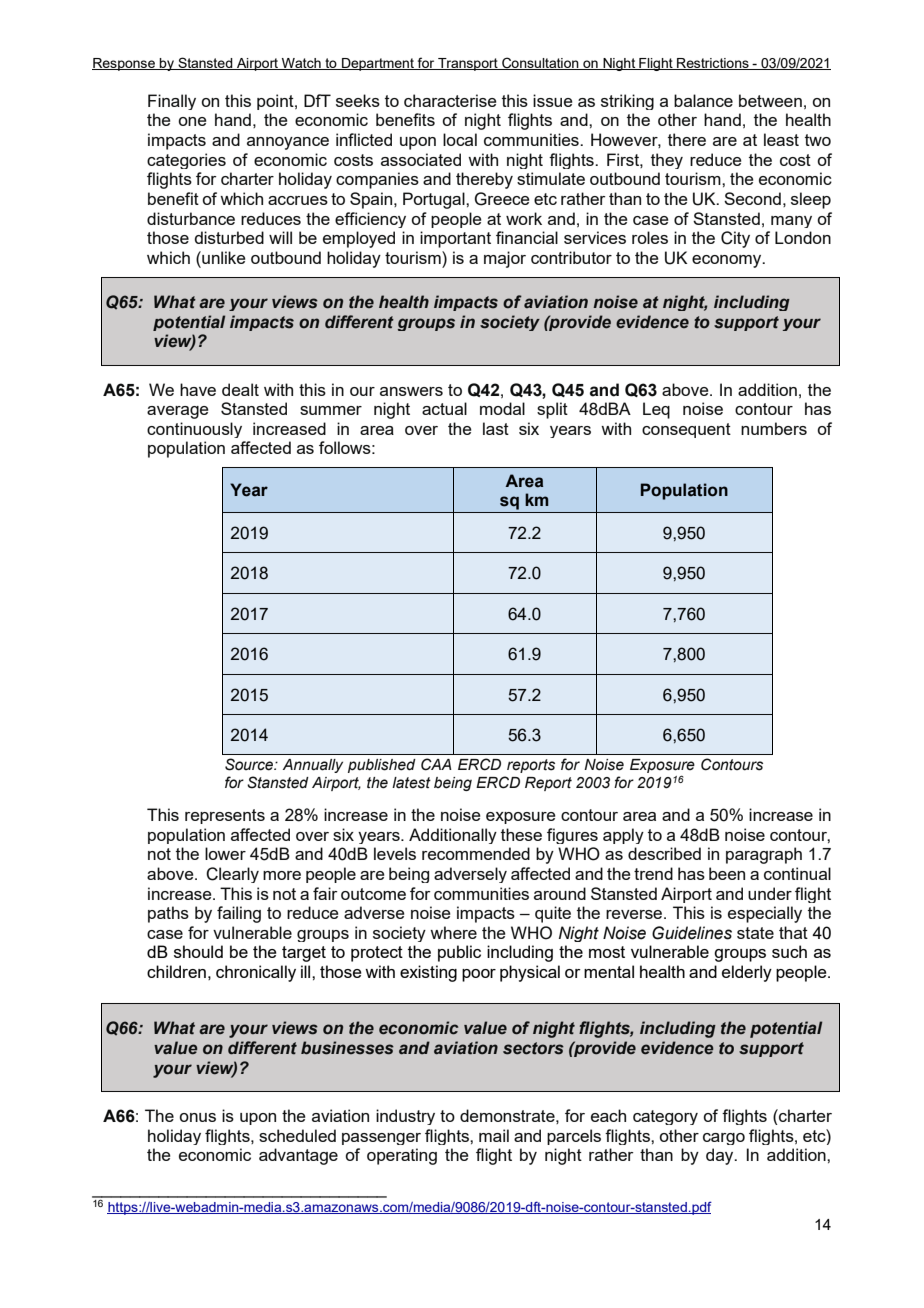  What do you see at coordinates (450, 100) in the page?
I see `characterise` at bounding box center [450, 100].
